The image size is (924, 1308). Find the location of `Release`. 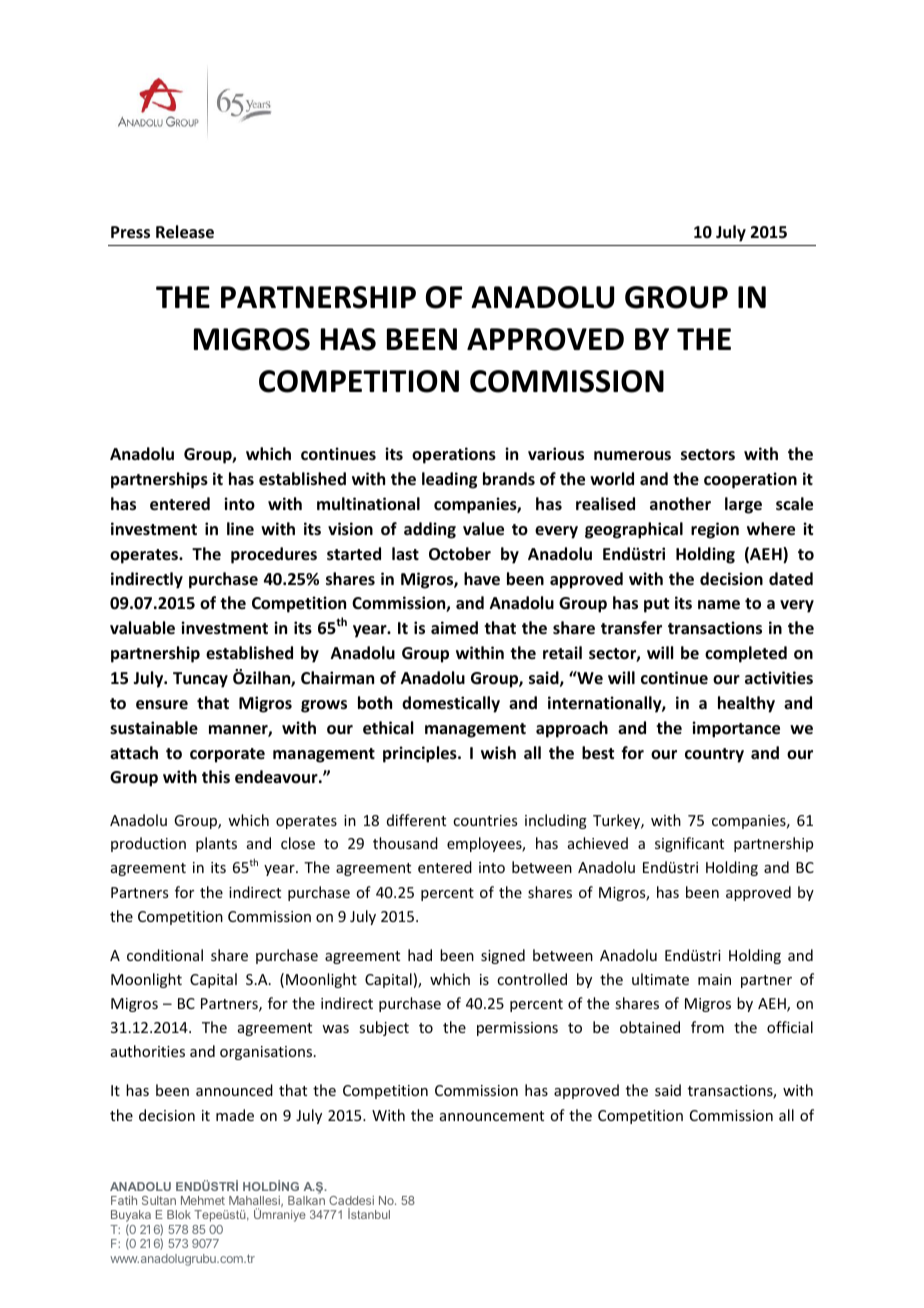

Release is located at coordinates (185, 232).
